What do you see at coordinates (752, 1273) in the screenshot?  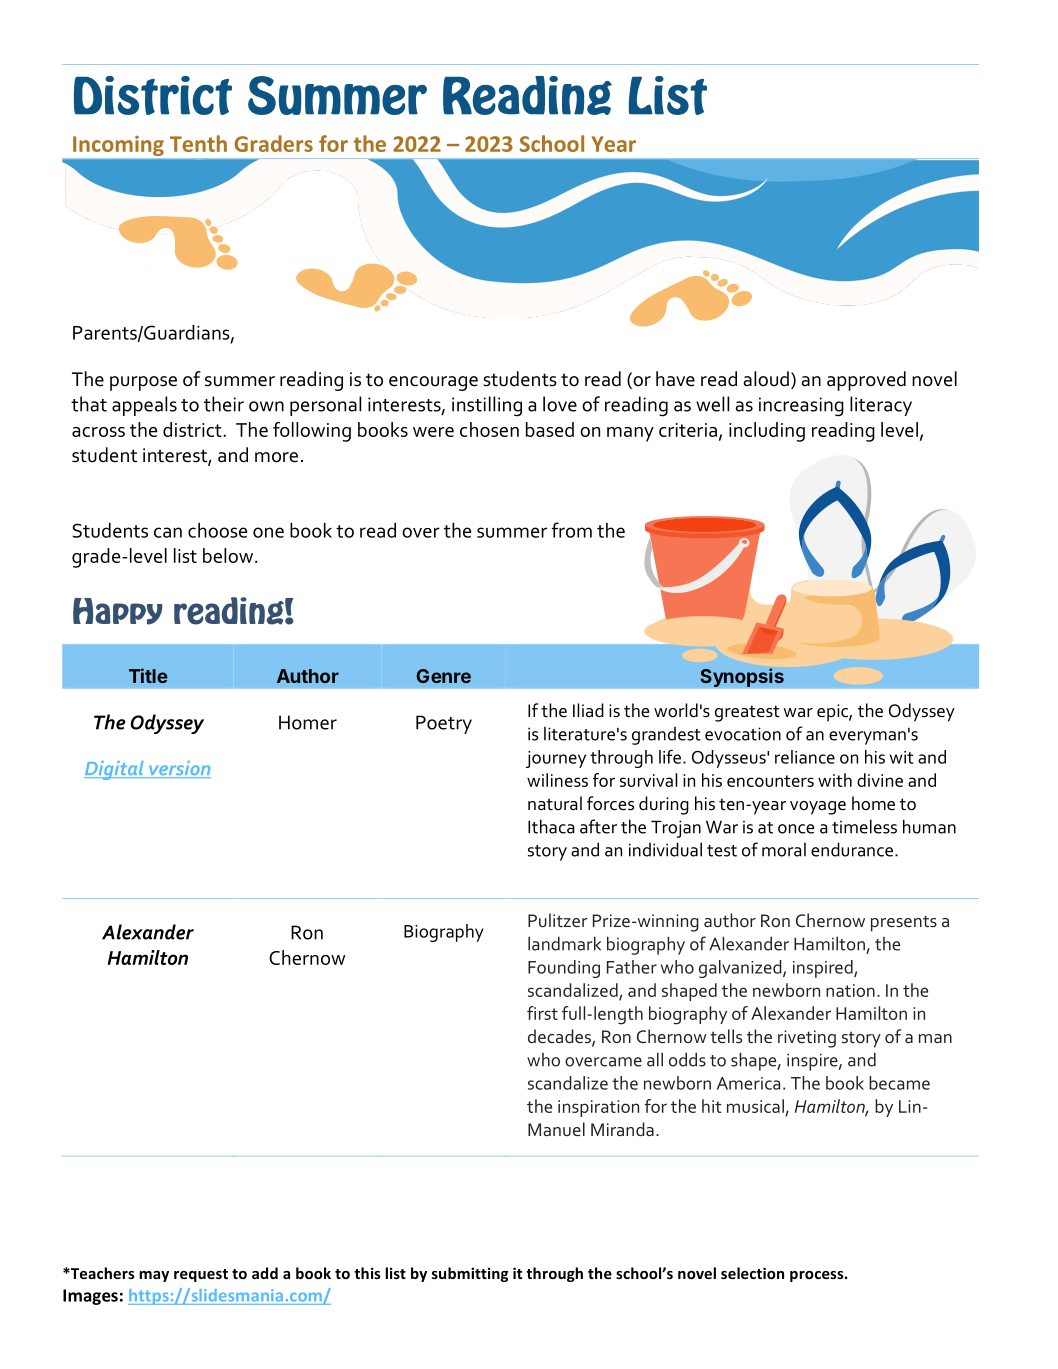 I see `selection` at bounding box center [752, 1273].
